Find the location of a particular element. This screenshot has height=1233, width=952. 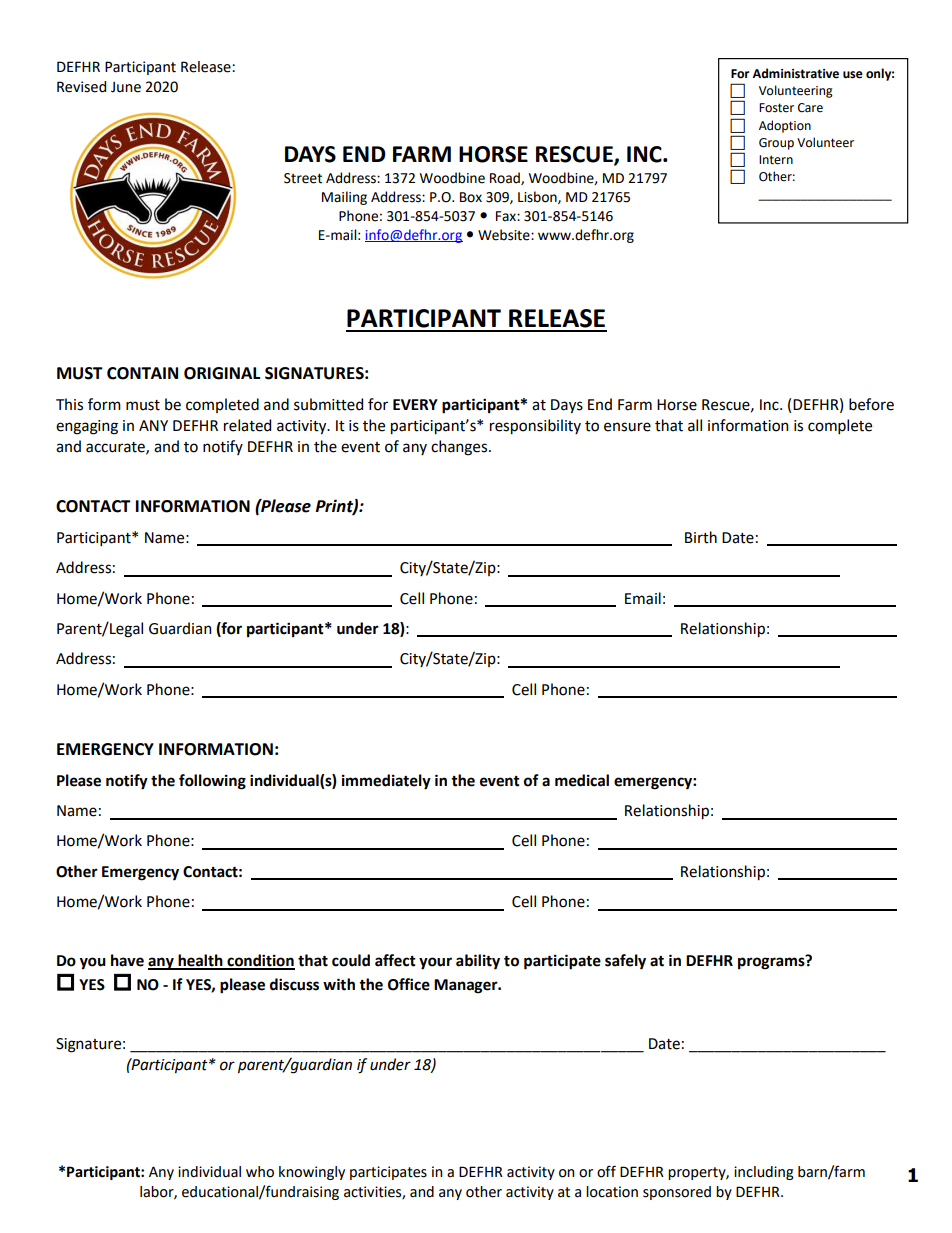

Road is located at coordinates (506, 178).
